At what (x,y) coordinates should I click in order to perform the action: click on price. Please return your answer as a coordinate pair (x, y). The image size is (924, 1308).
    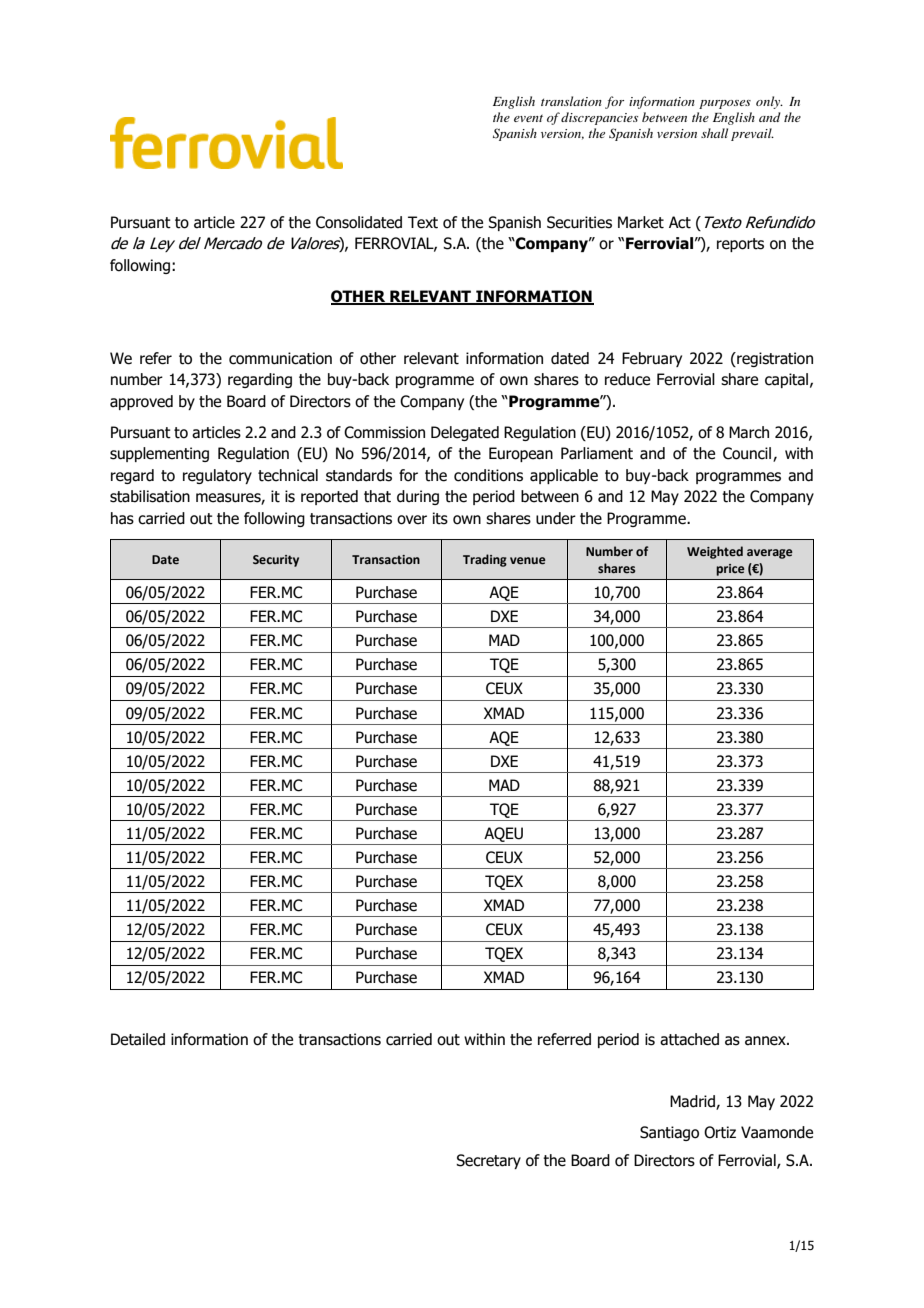
    Looking at the image, I should click on (730, 570).
